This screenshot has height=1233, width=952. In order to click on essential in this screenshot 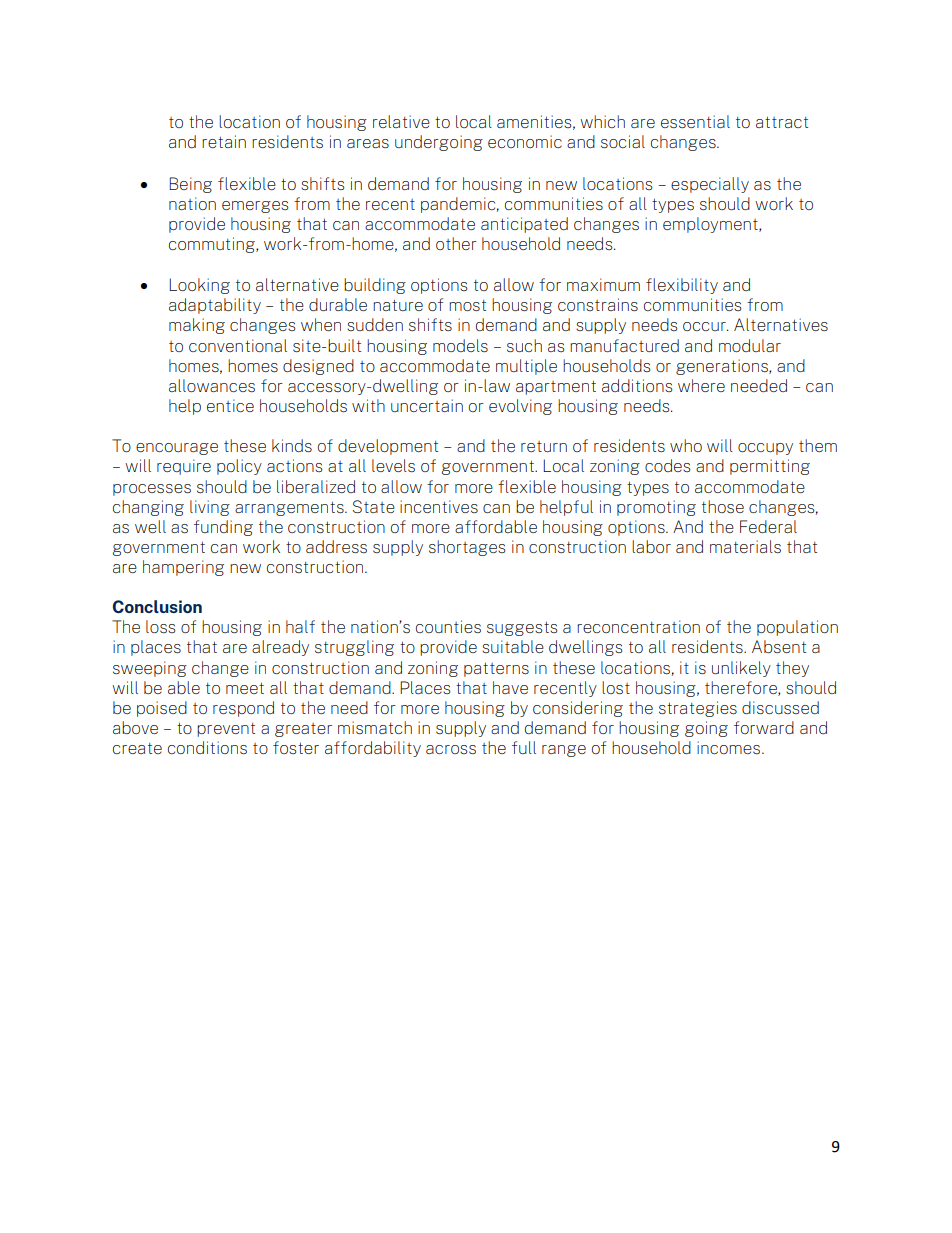, I will do `click(695, 121)`.
